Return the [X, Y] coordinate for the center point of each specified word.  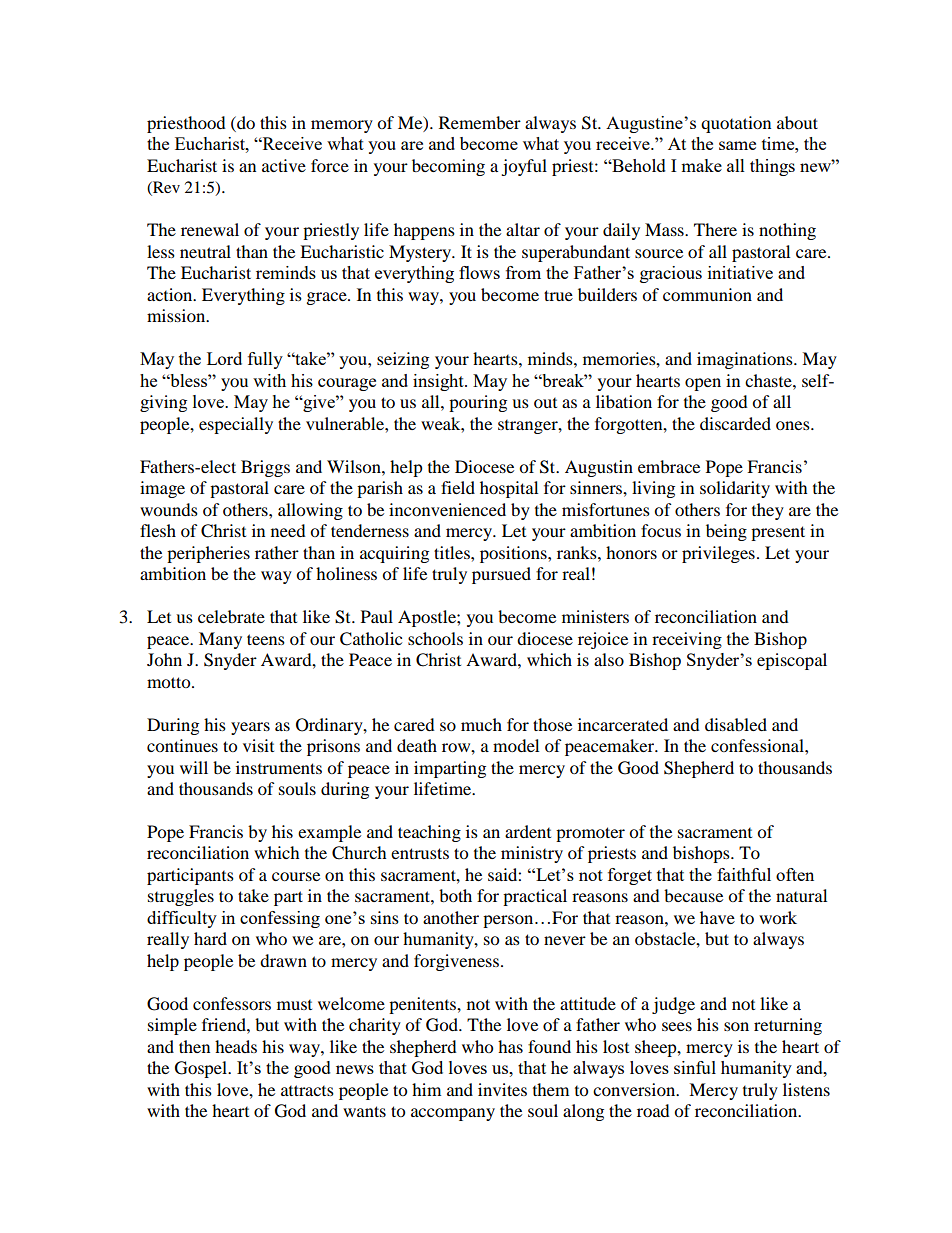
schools [435, 638]
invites [502, 1089]
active [284, 165]
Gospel [202, 1069]
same [737, 145]
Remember [480, 122]
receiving [687, 640]
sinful [695, 1067]
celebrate [231, 616]
